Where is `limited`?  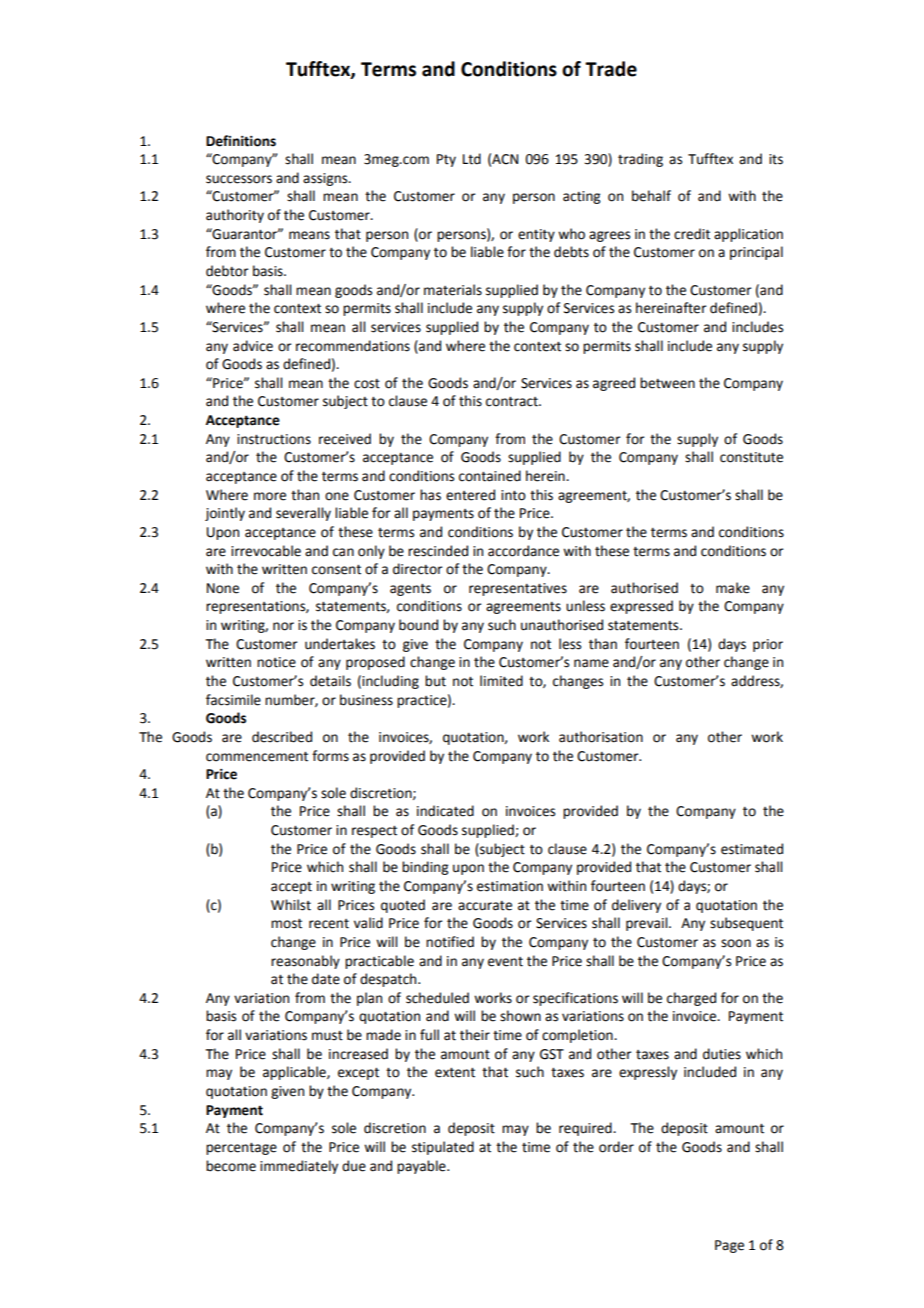 limited is located at coordinates (501, 681).
